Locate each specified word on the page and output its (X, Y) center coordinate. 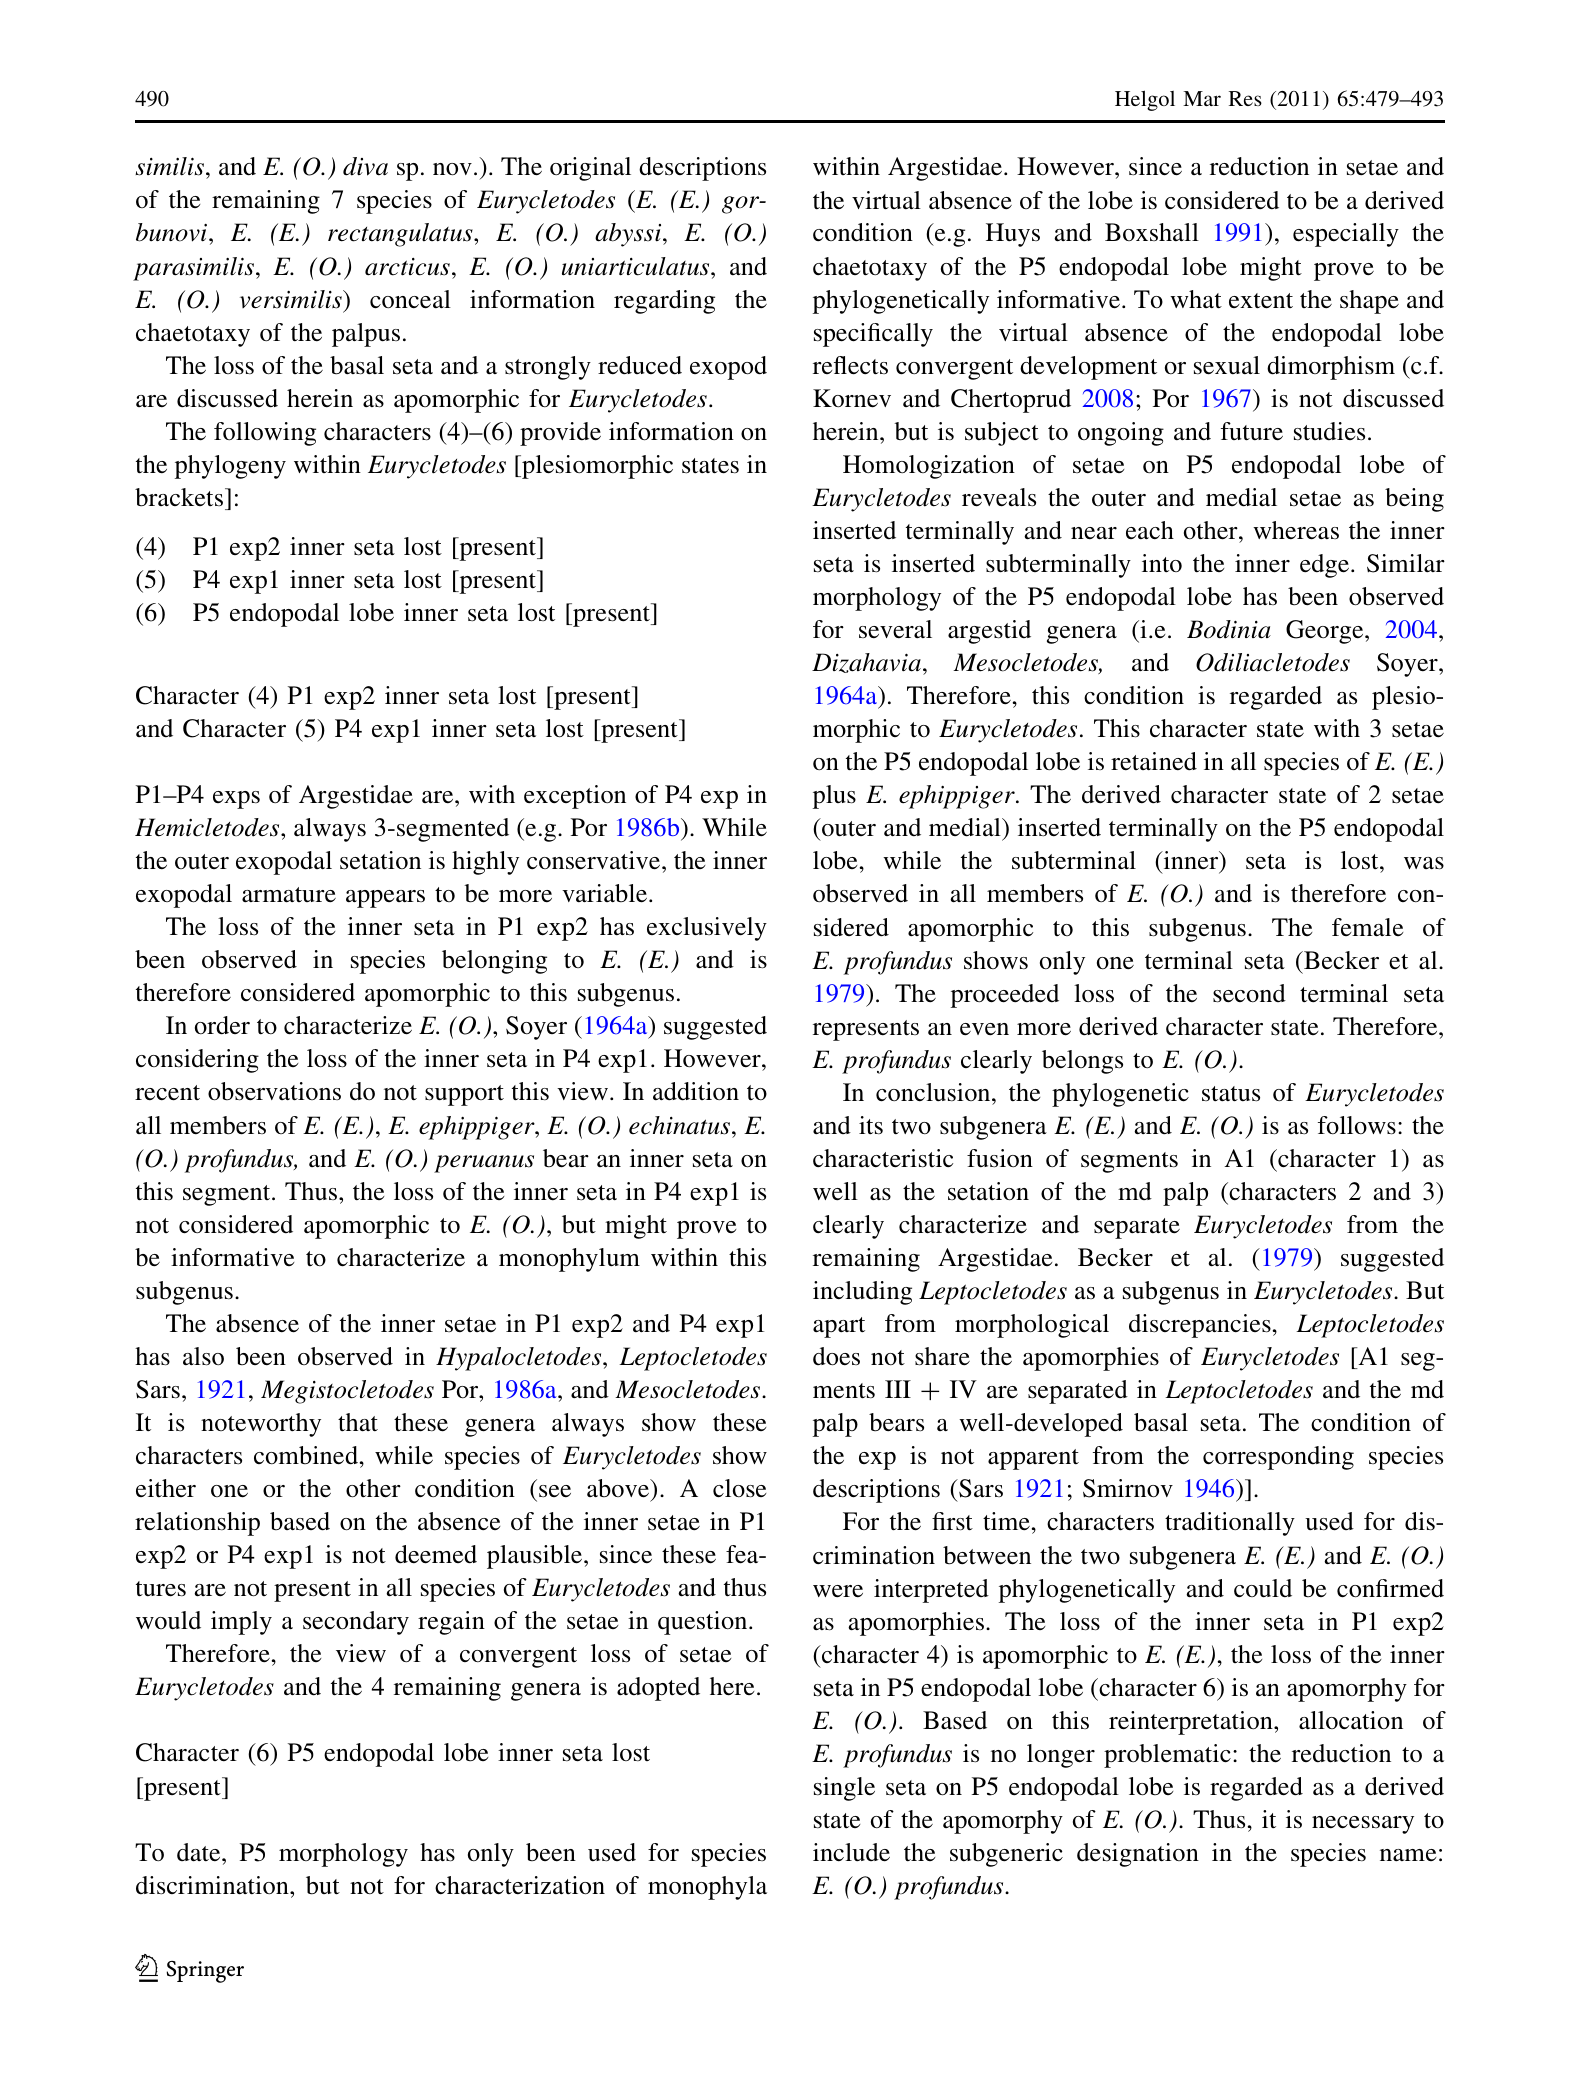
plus (834, 797)
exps (236, 800)
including (862, 1293)
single (844, 1789)
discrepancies (1200, 1326)
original (590, 169)
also (203, 1356)
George (1326, 632)
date (200, 1852)
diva (365, 166)
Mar (1202, 98)
